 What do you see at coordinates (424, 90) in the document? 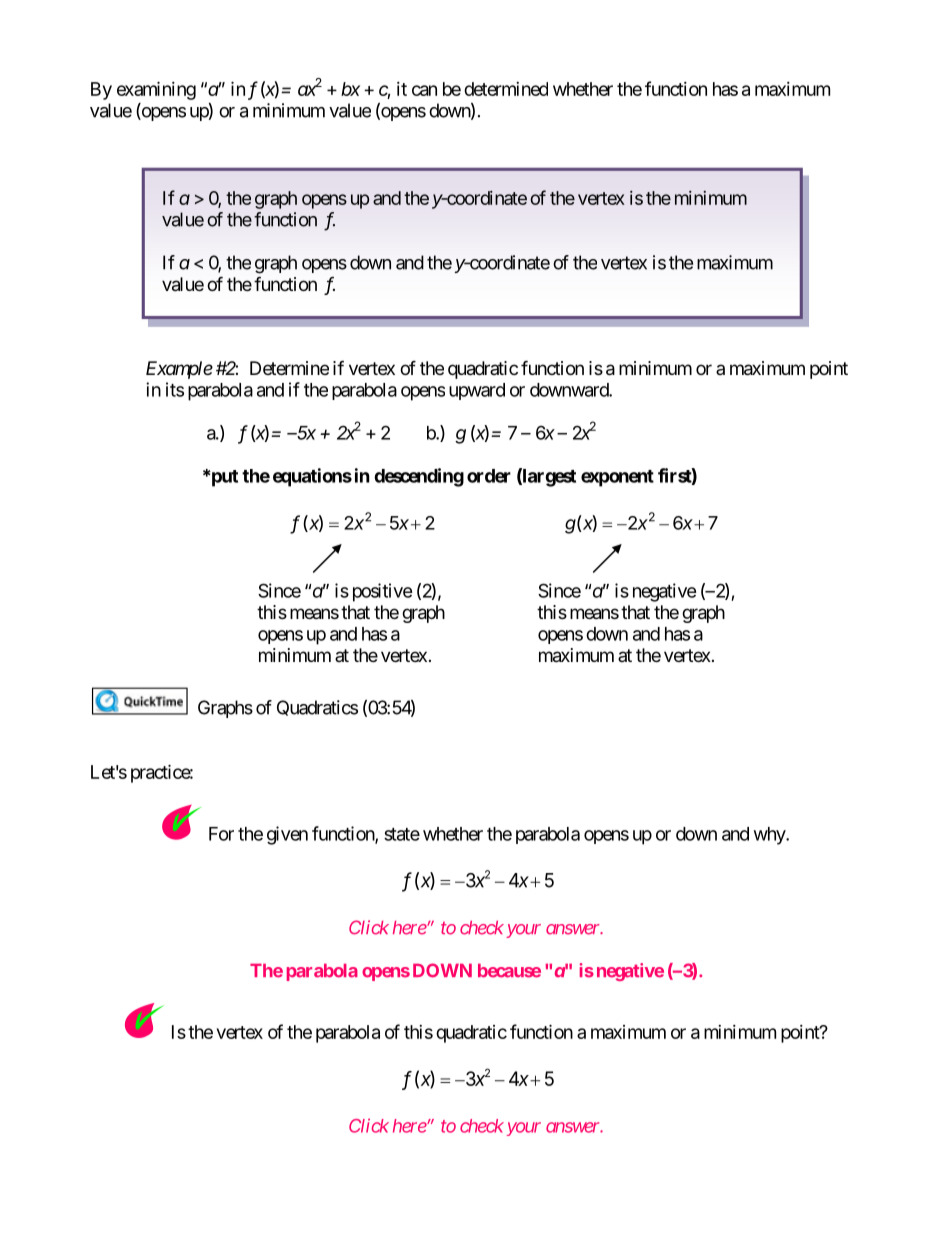
I see `can` at bounding box center [424, 90].
